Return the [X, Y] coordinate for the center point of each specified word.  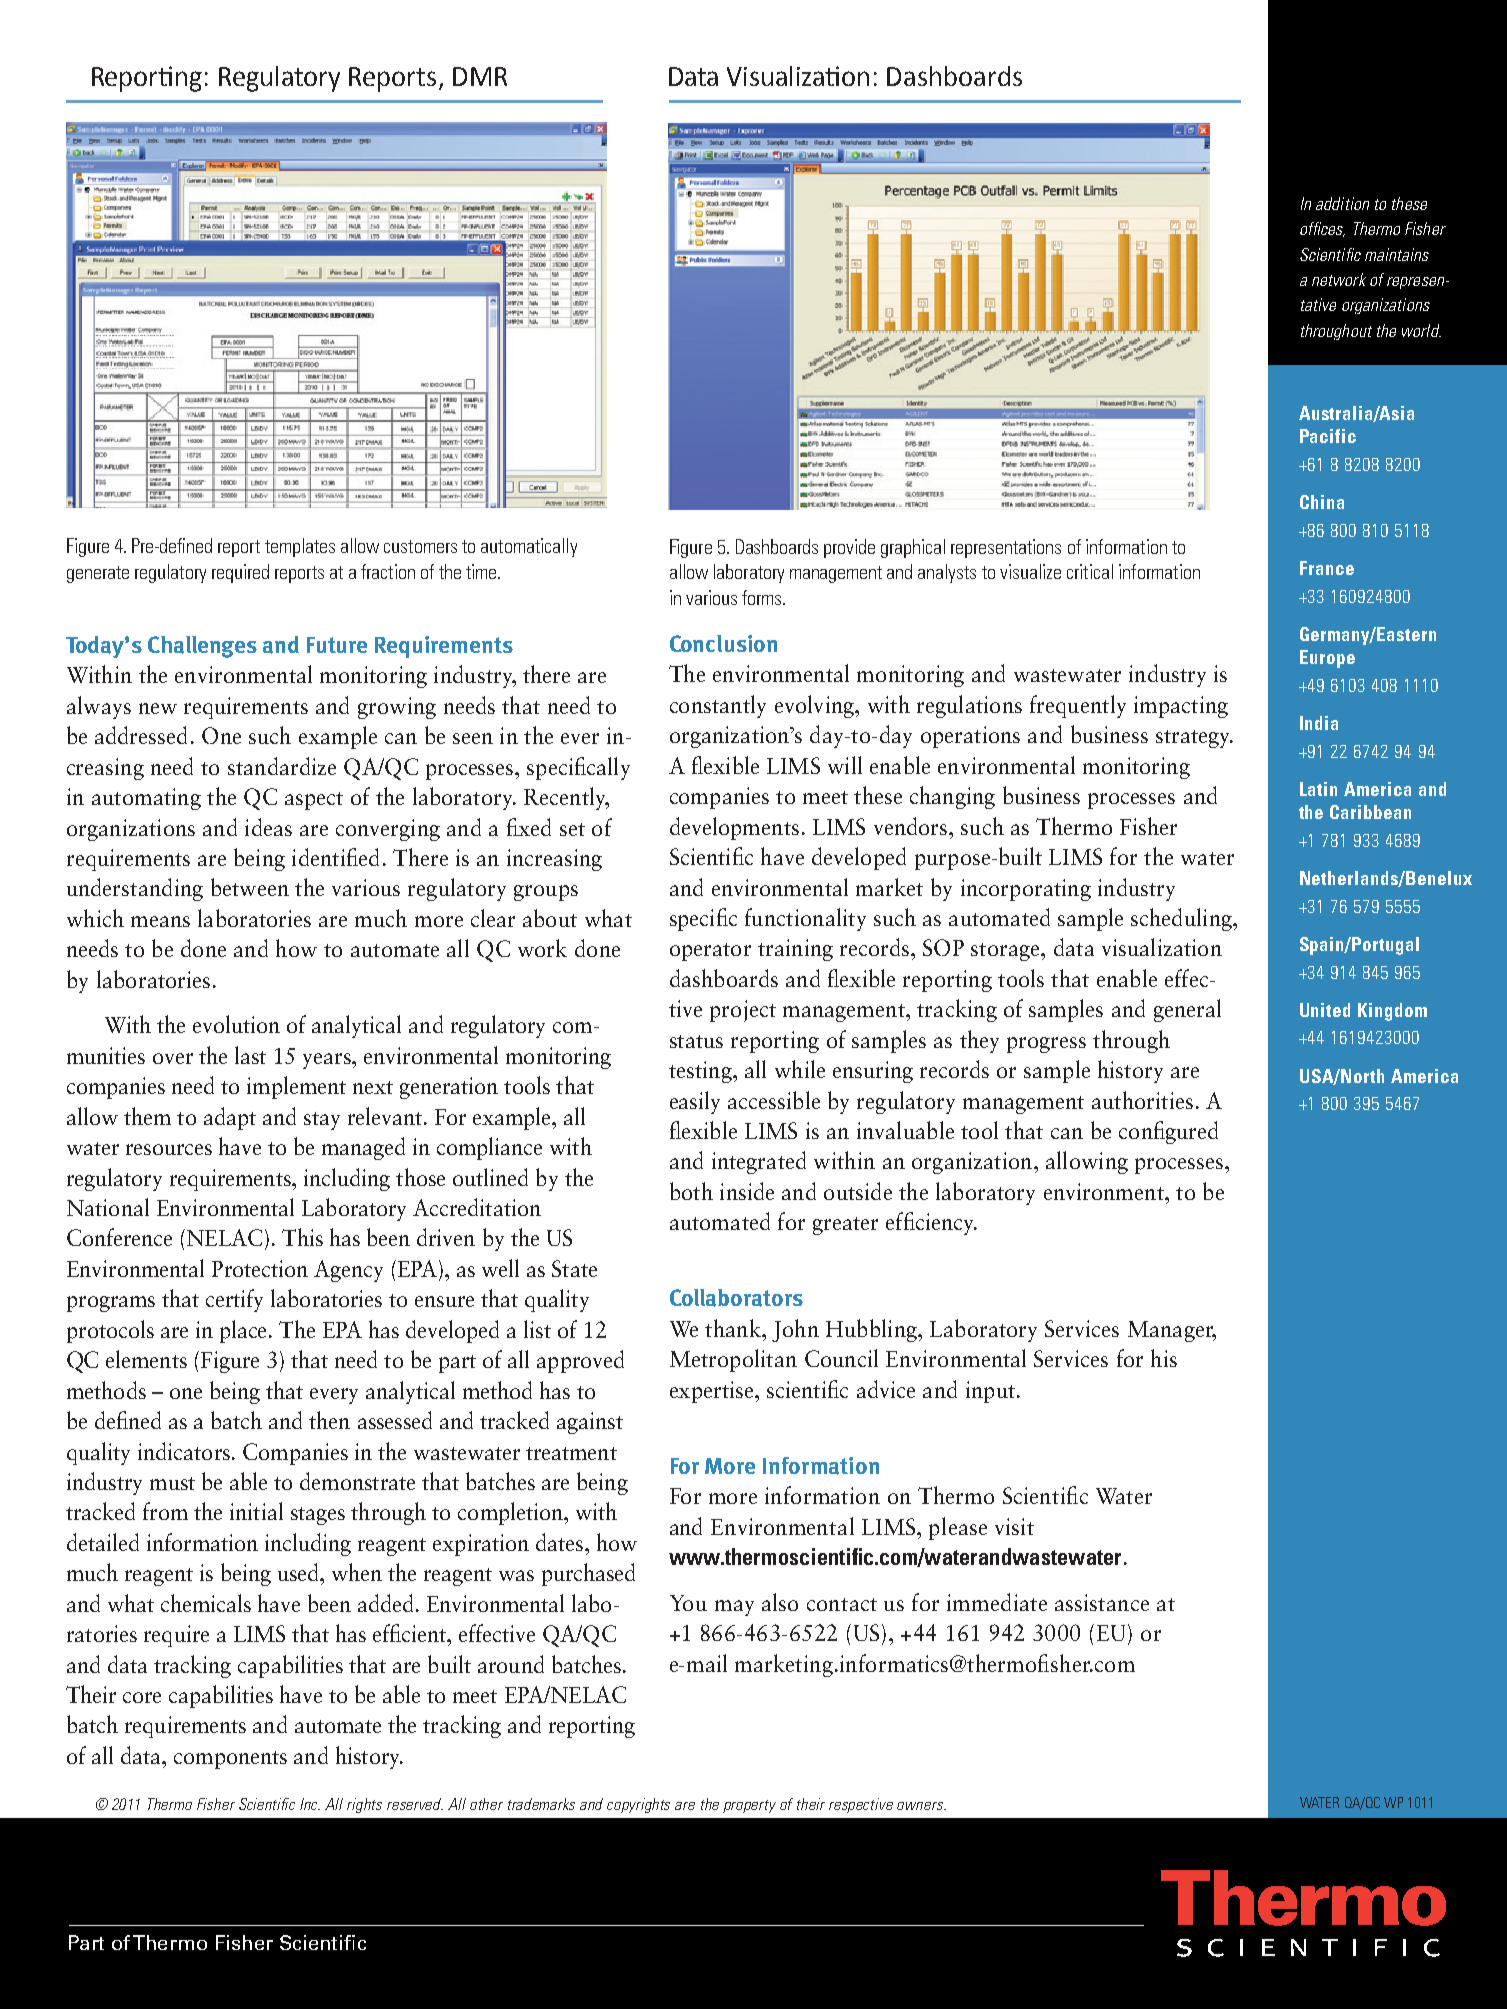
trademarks [541, 1804]
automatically [529, 547]
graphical [913, 548]
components [230, 1760]
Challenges [202, 647]
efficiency [931, 1223]
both [691, 1191]
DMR [480, 76]
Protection [260, 1268]
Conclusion [723, 643]
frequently [1078, 706]
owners [921, 1806]
